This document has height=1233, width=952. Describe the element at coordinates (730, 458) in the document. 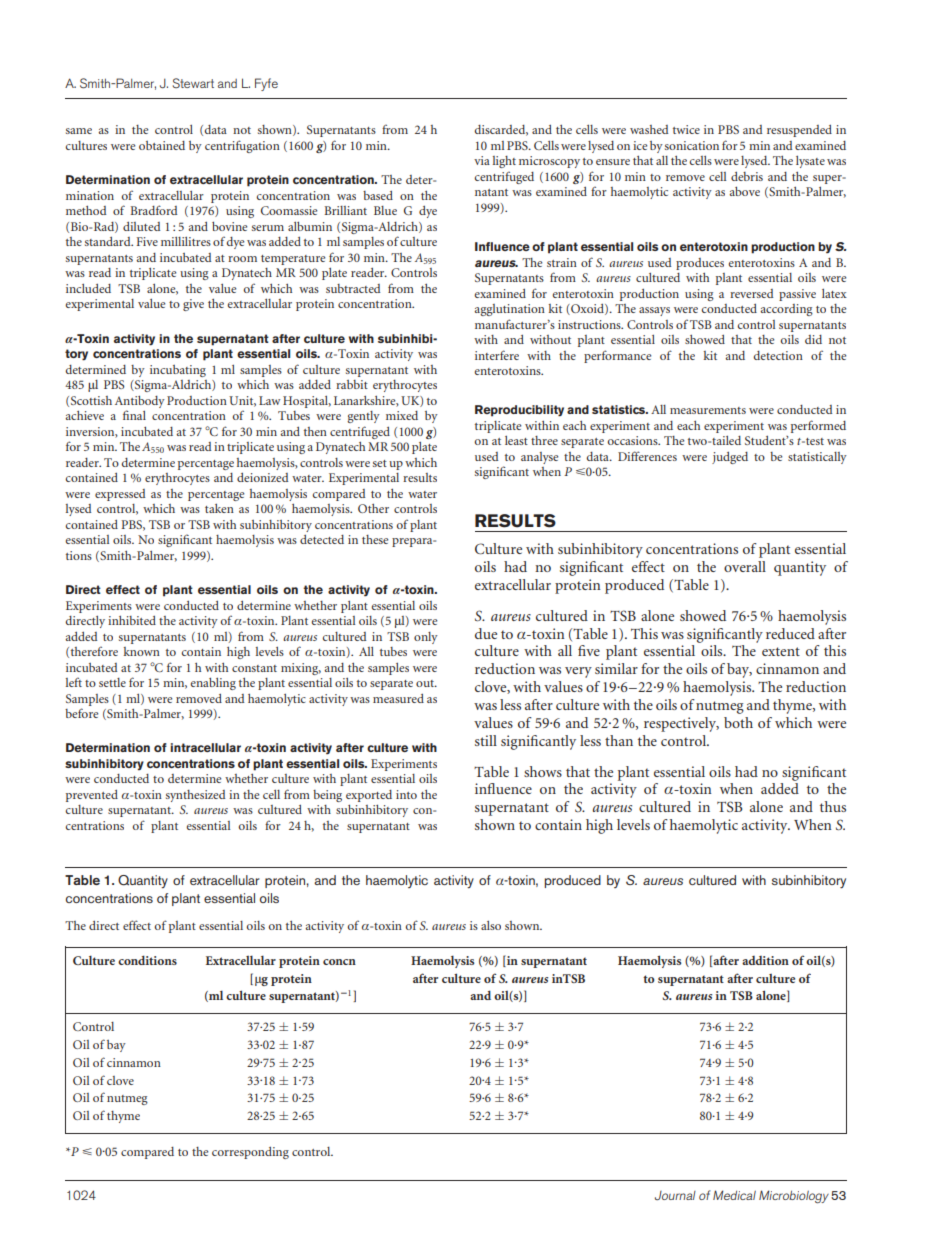

I see `judged` at that location.
